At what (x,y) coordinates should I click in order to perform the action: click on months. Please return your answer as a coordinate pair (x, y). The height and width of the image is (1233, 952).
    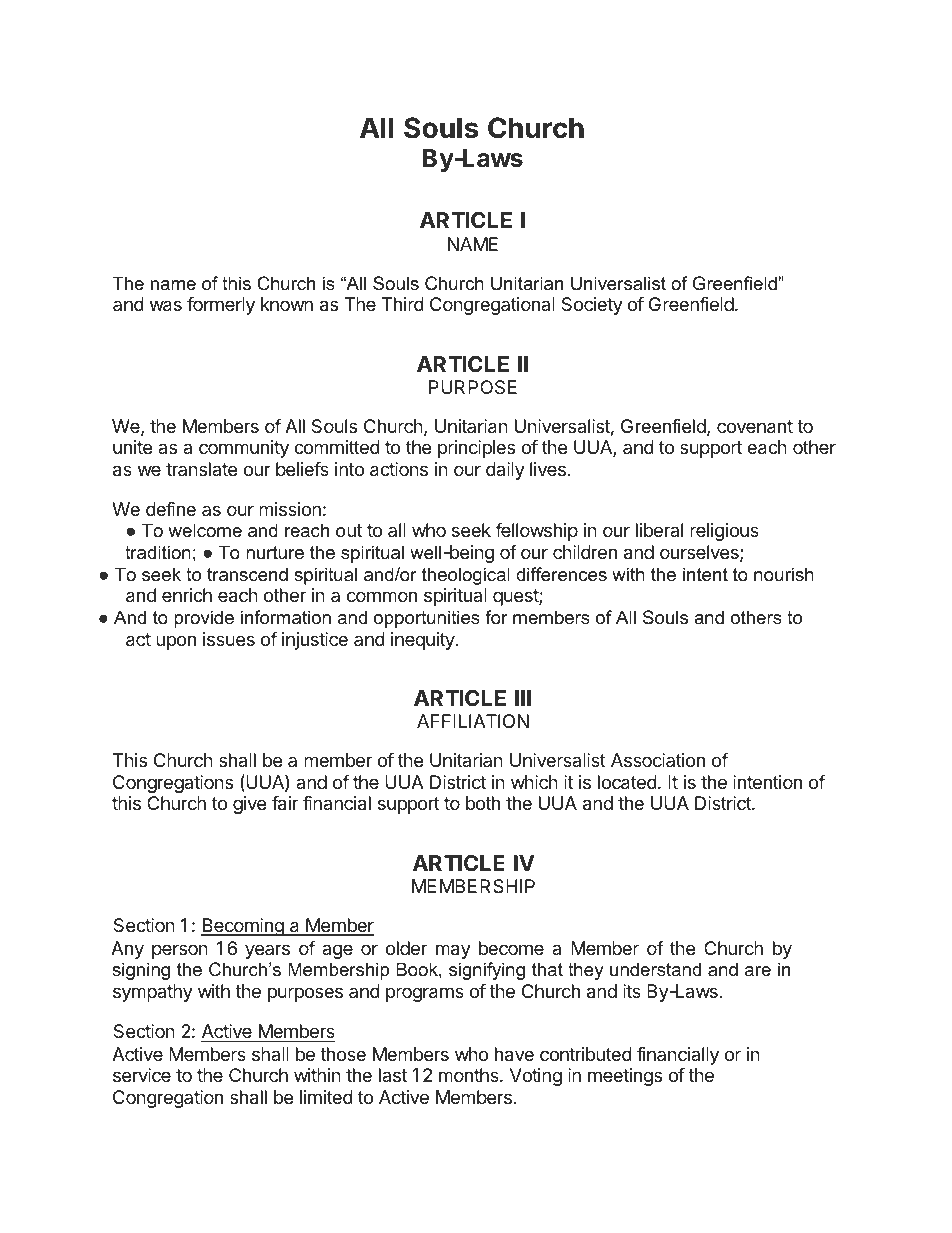
    Looking at the image, I should click on (470, 1075).
